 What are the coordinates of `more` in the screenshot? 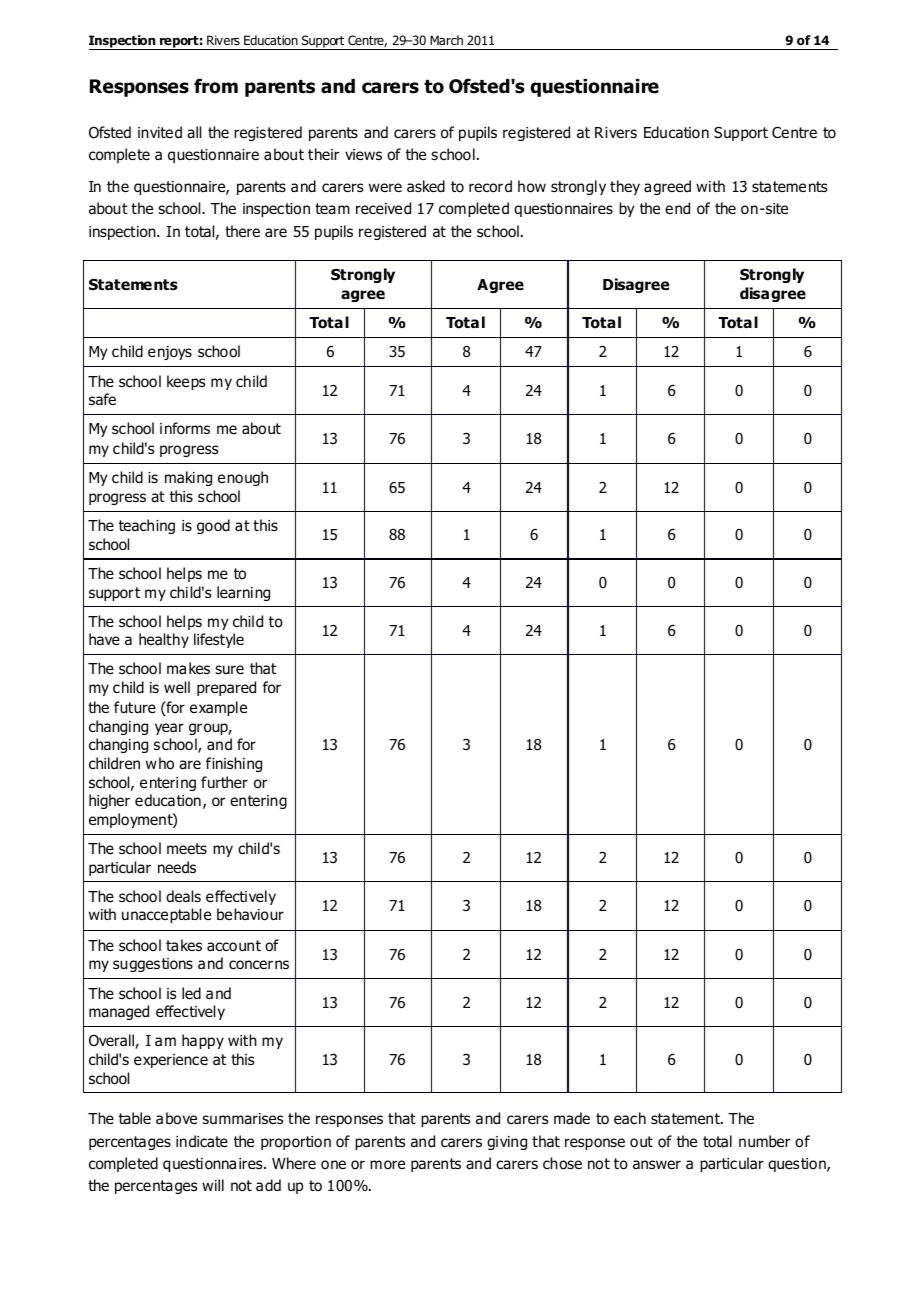 It's located at (387, 1165).
